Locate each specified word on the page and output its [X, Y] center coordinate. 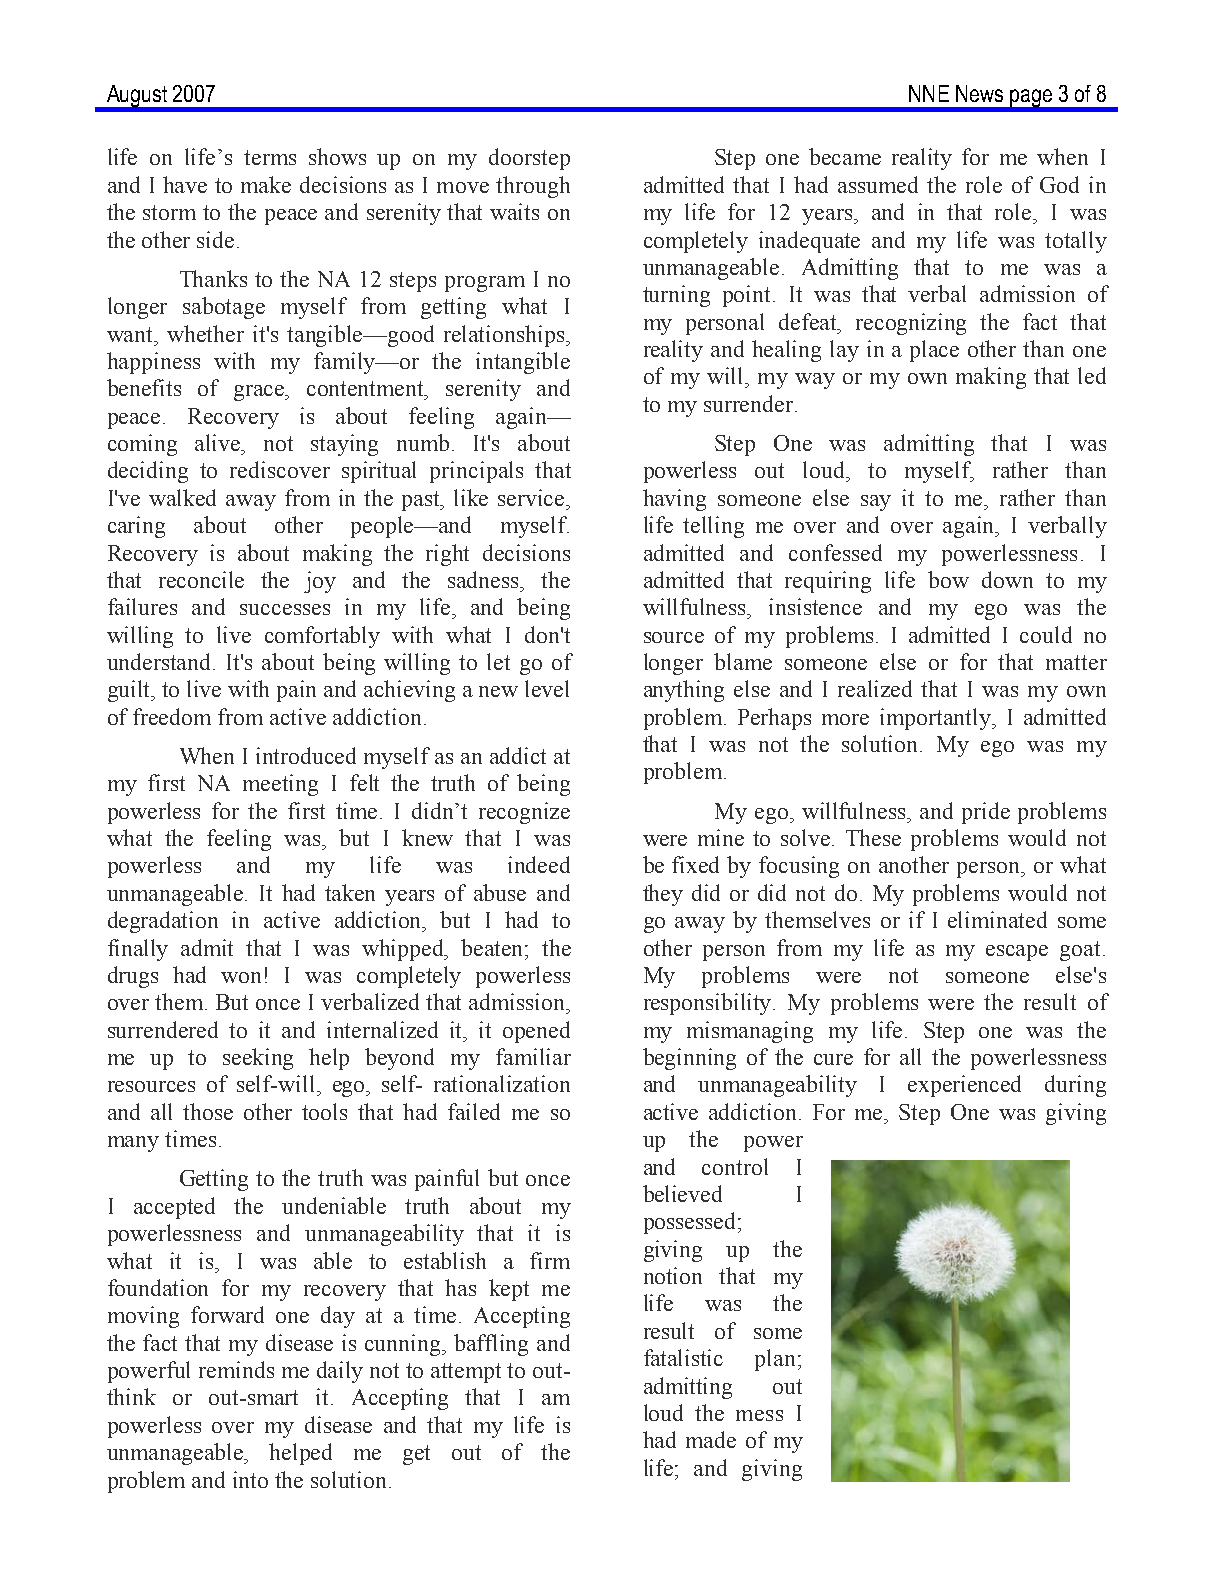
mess [759, 1415]
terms [270, 157]
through [533, 187]
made [711, 1439]
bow [948, 579]
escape [1017, 953]
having [674, 500]
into [250, 1479]
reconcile [201, 579]
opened [536, 1032]
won [241, 977]
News [979, 93]
